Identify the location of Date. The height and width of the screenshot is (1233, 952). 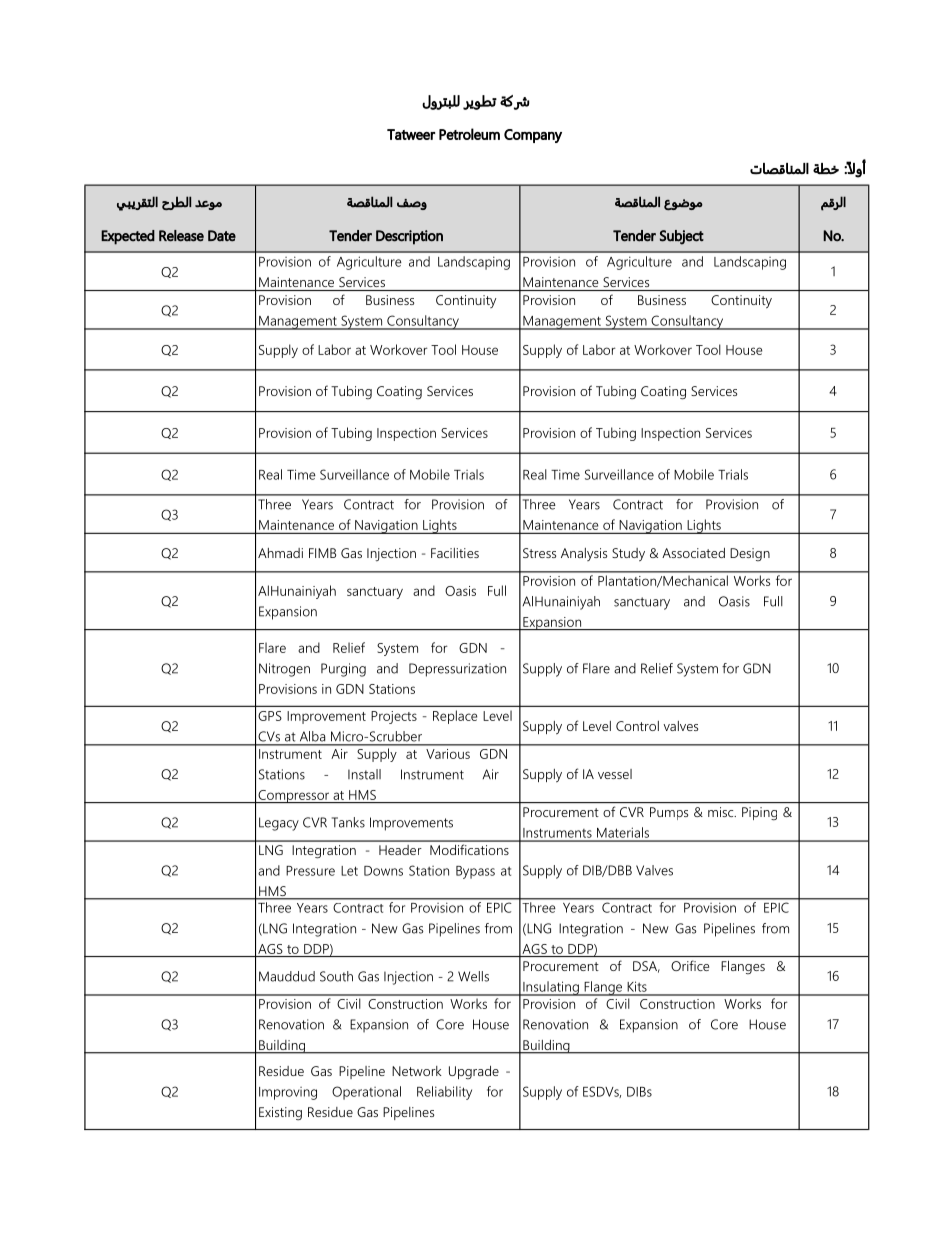
(222, 236).
